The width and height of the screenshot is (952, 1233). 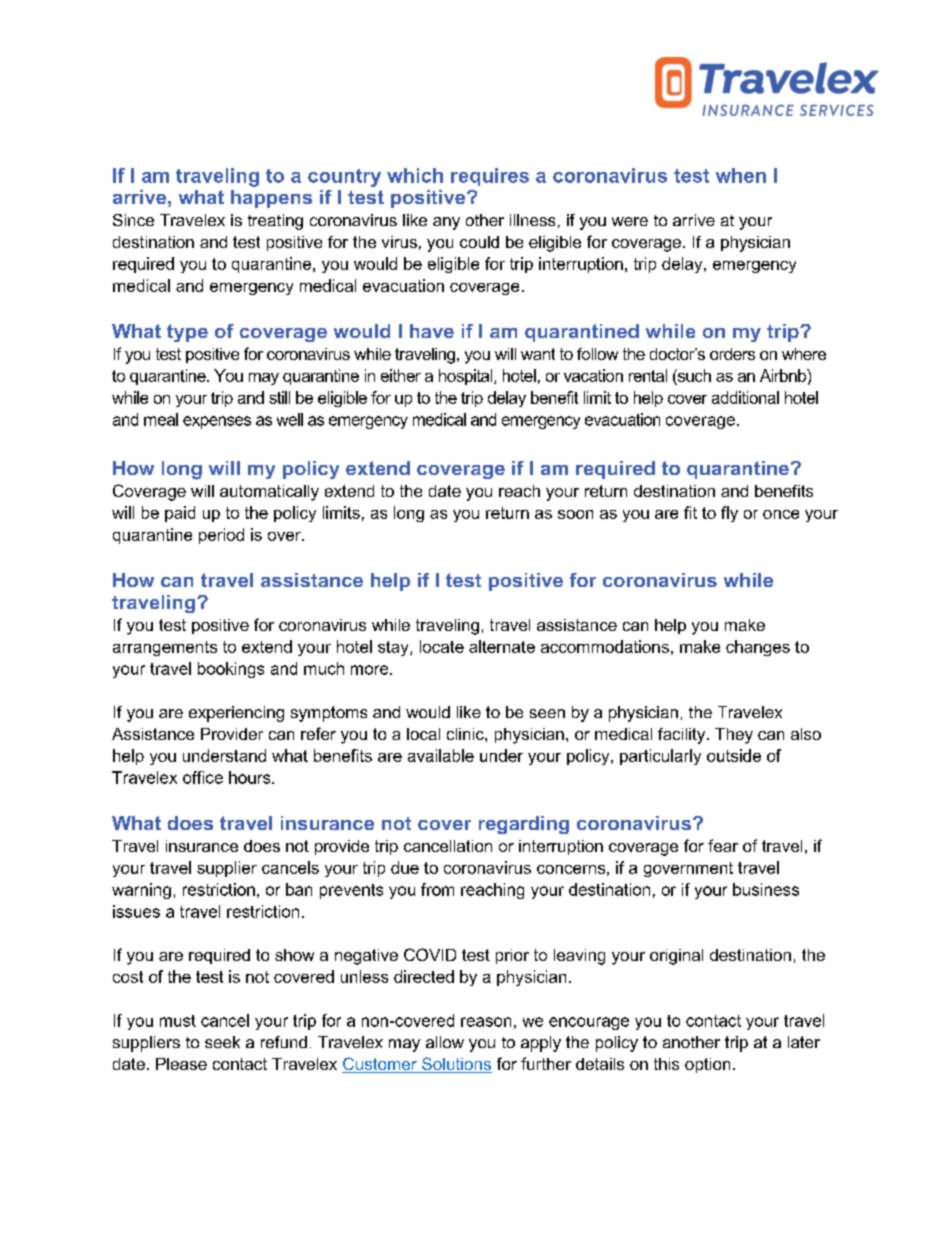 I want to click on when, so click(x=741, y=175).
